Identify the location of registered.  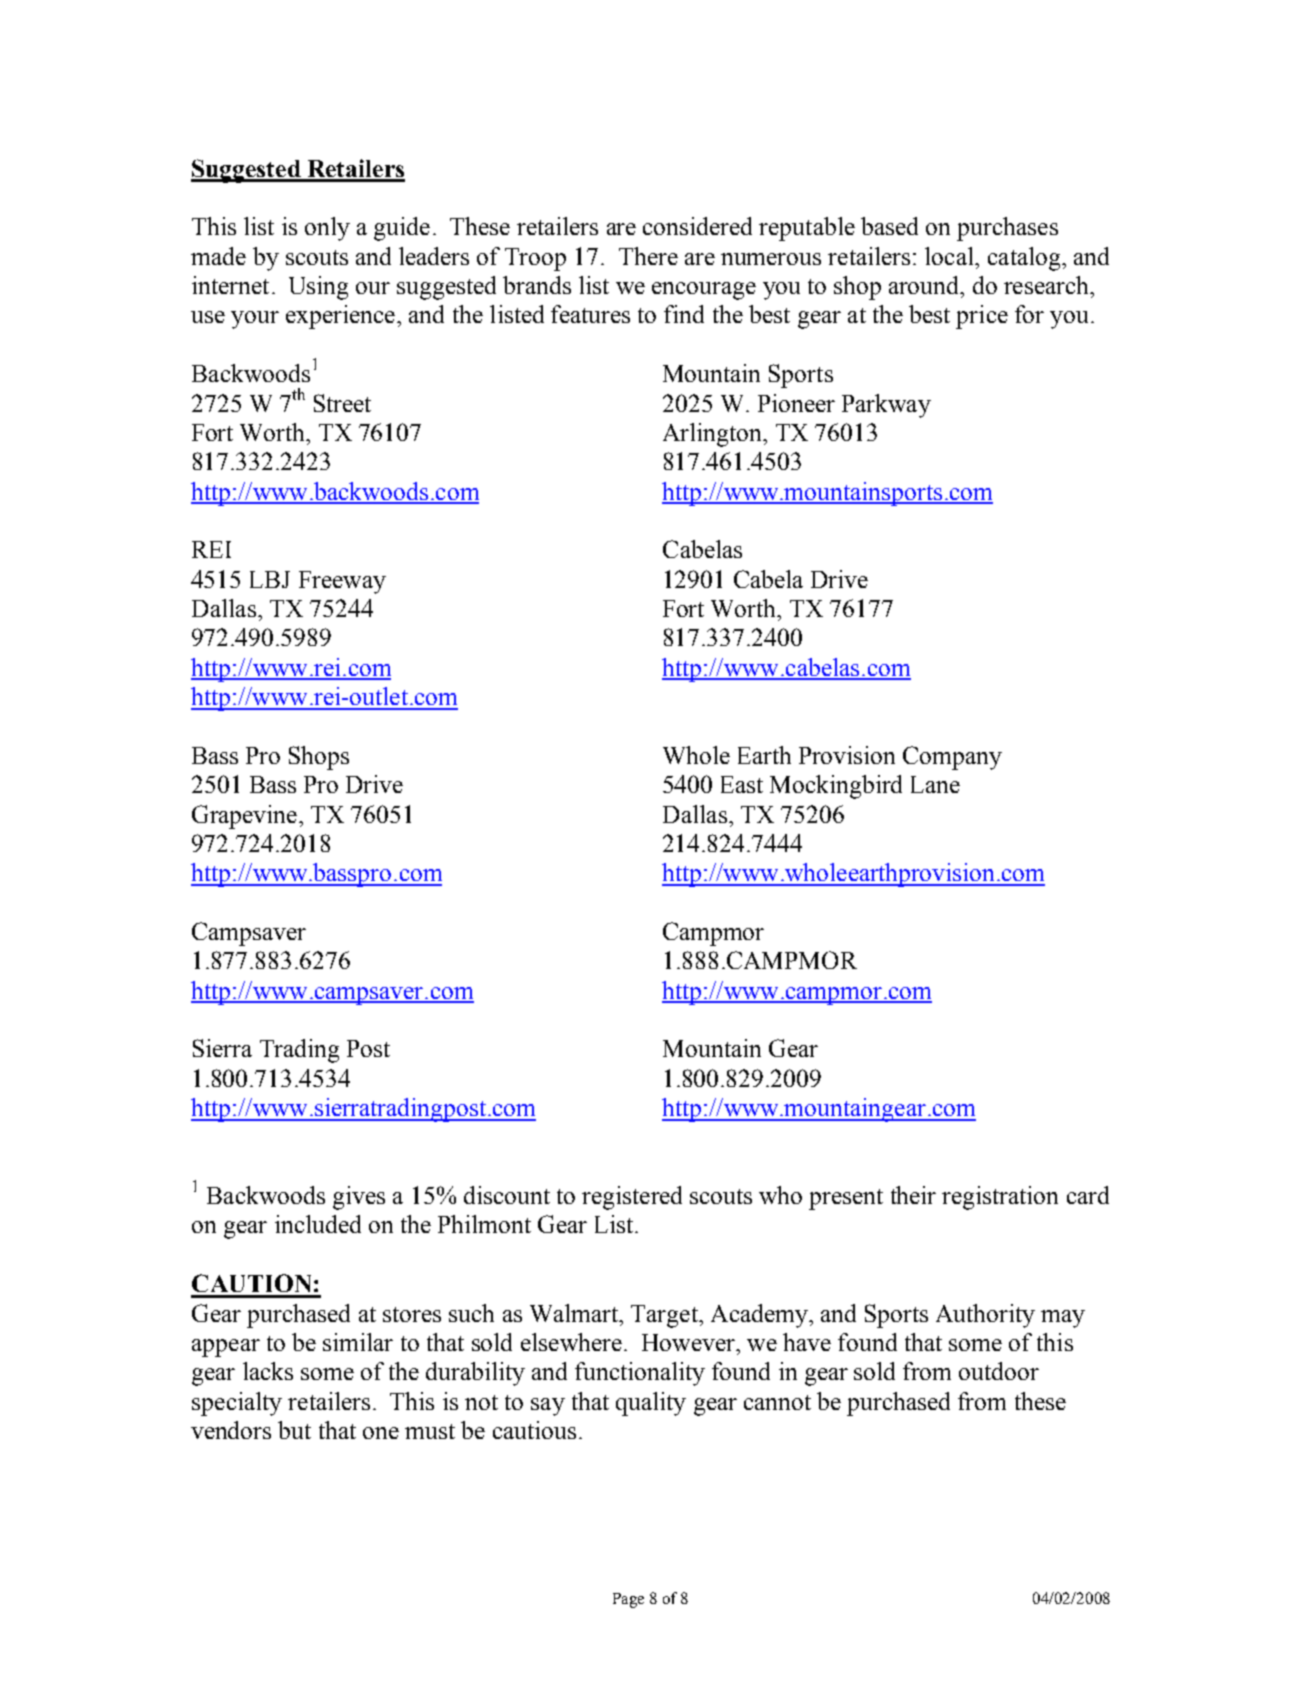
(632, 1198).
